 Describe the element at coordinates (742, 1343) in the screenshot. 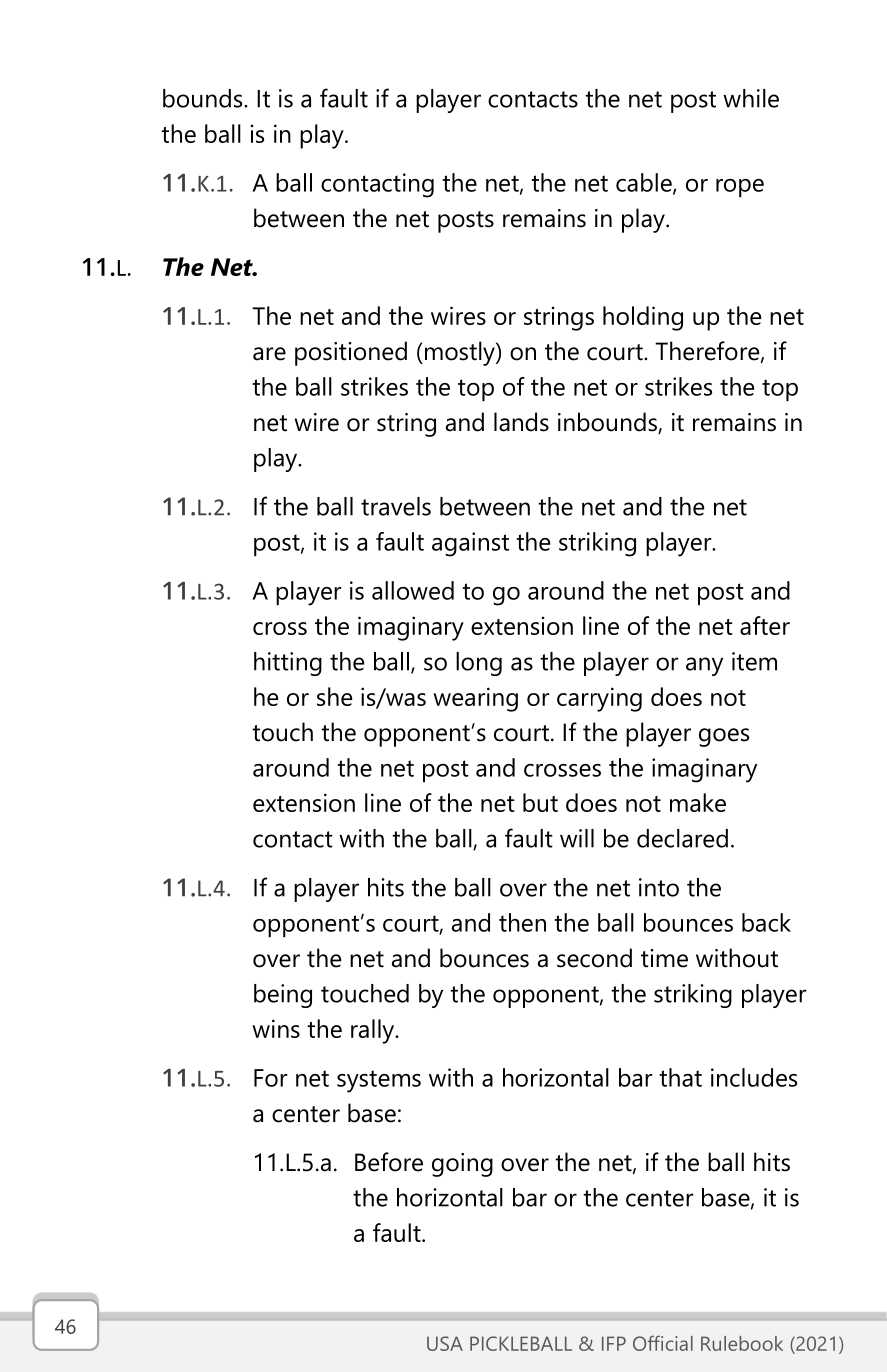

I see `Rulebook` at that location.
